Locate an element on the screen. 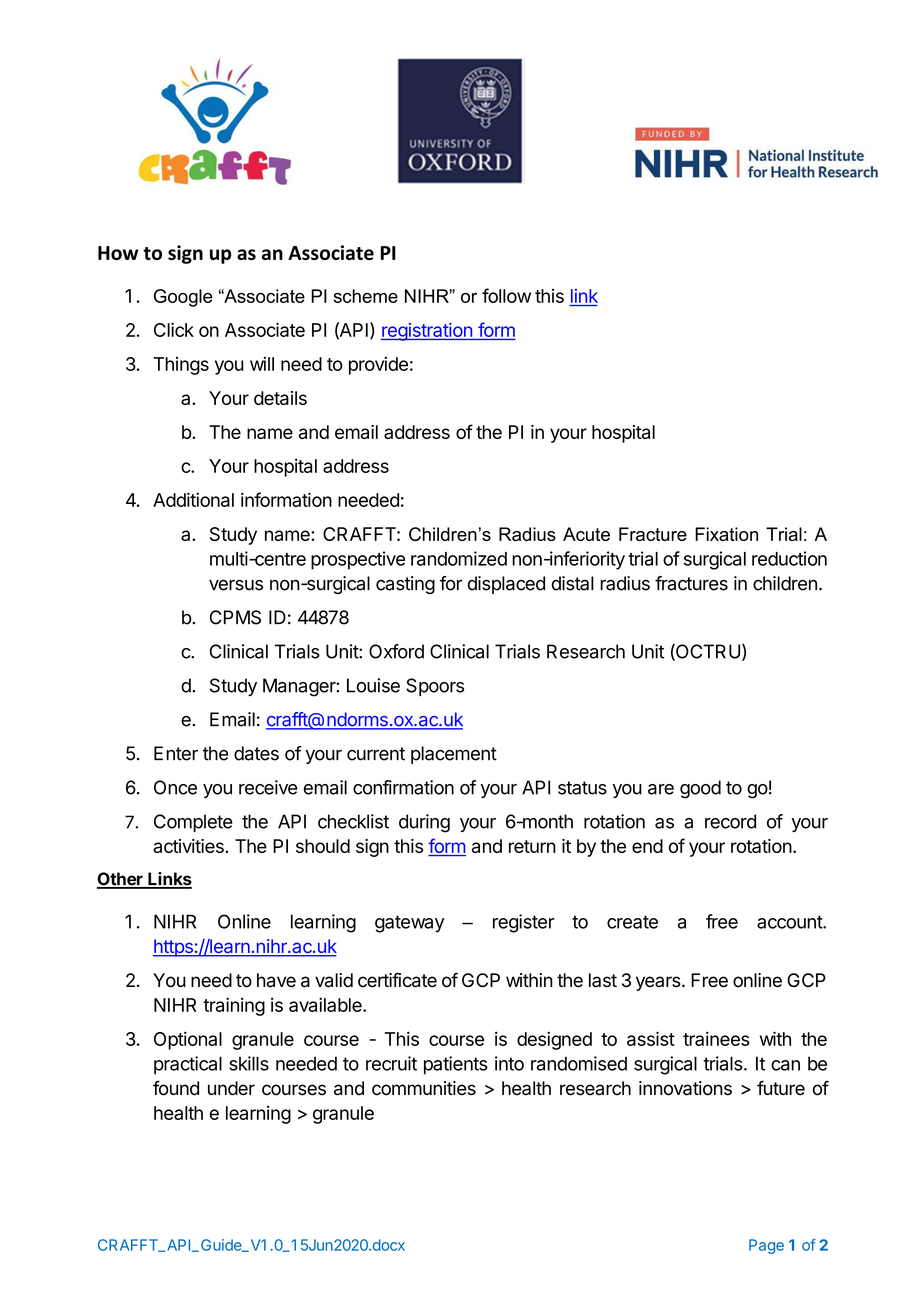 Image resolution: width=924 pixels, height=1309 pixels. training is located at coordinates (234, 1006).
